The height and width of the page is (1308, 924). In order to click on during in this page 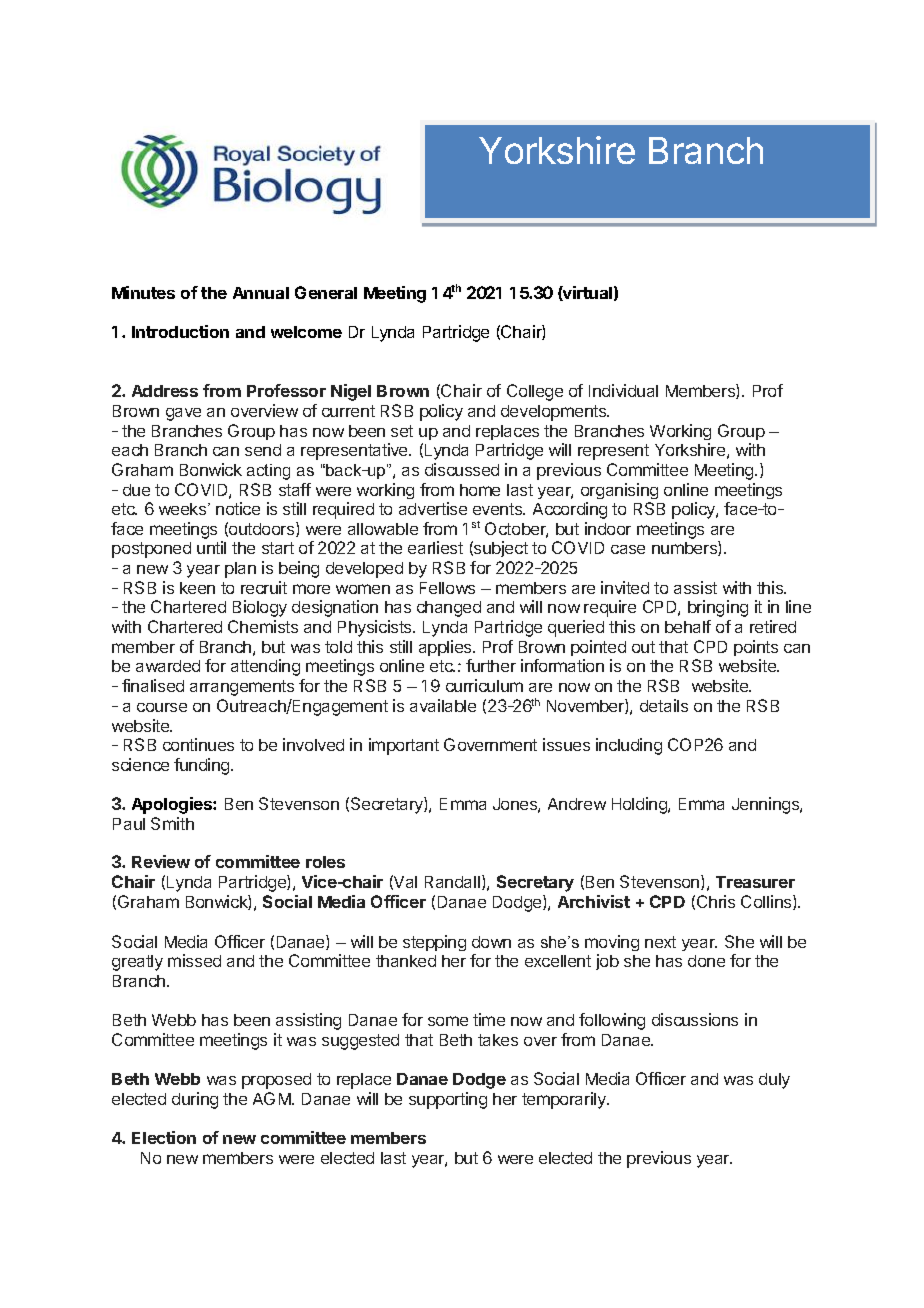, I will do `click(195, 1100)`.
